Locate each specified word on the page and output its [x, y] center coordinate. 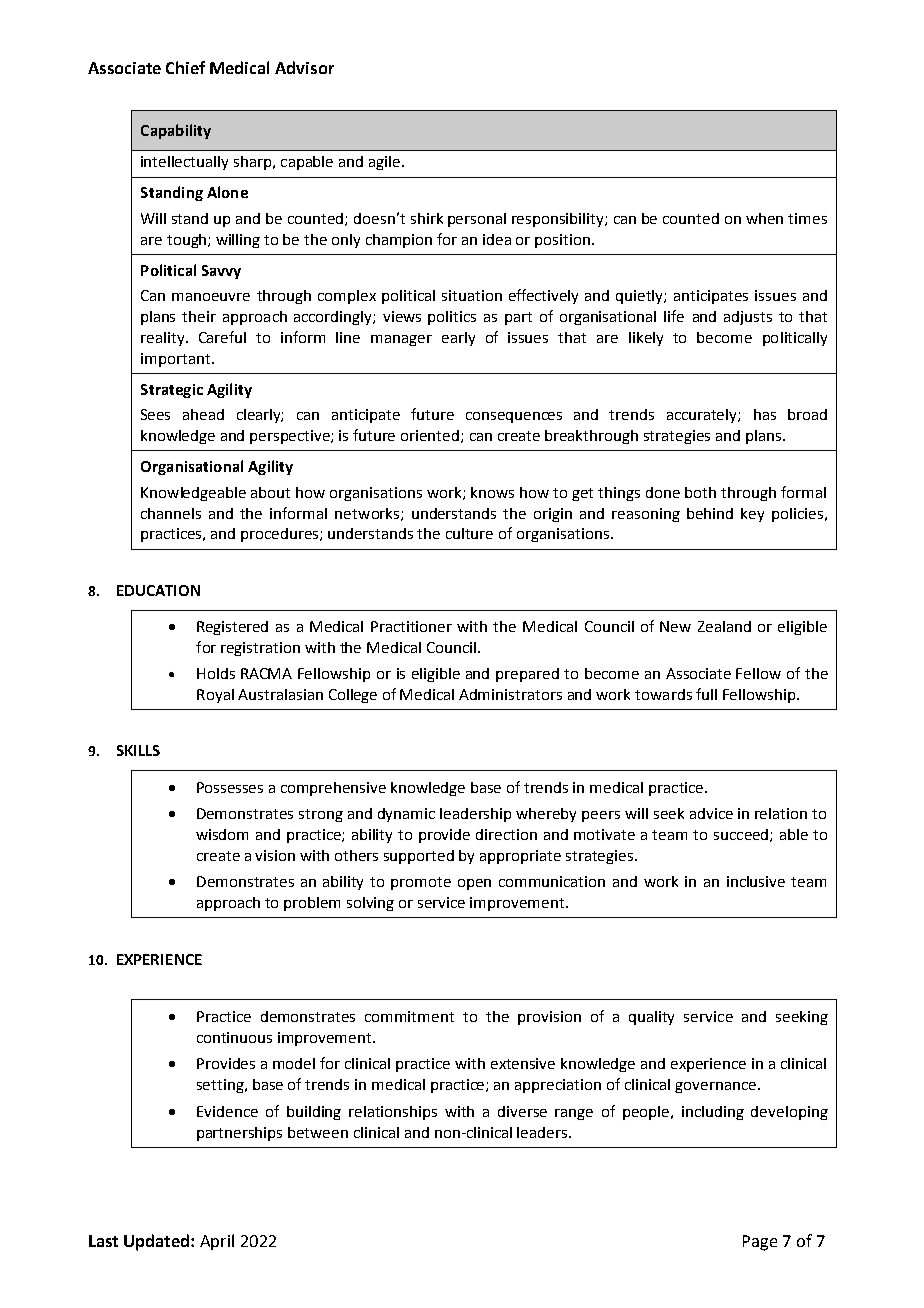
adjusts [748, 318]
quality [651, 1018]
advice [711, 813]
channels [171, 513]
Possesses [230, 787]
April [217, 1242]
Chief [185, 67]
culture [469, 533]
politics [452, 318]
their [199, 316]
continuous [234, 1037]
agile [386, 163]
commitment [409, 1016]
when [764, 218]
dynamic [406, 815]
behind [710, 513]
